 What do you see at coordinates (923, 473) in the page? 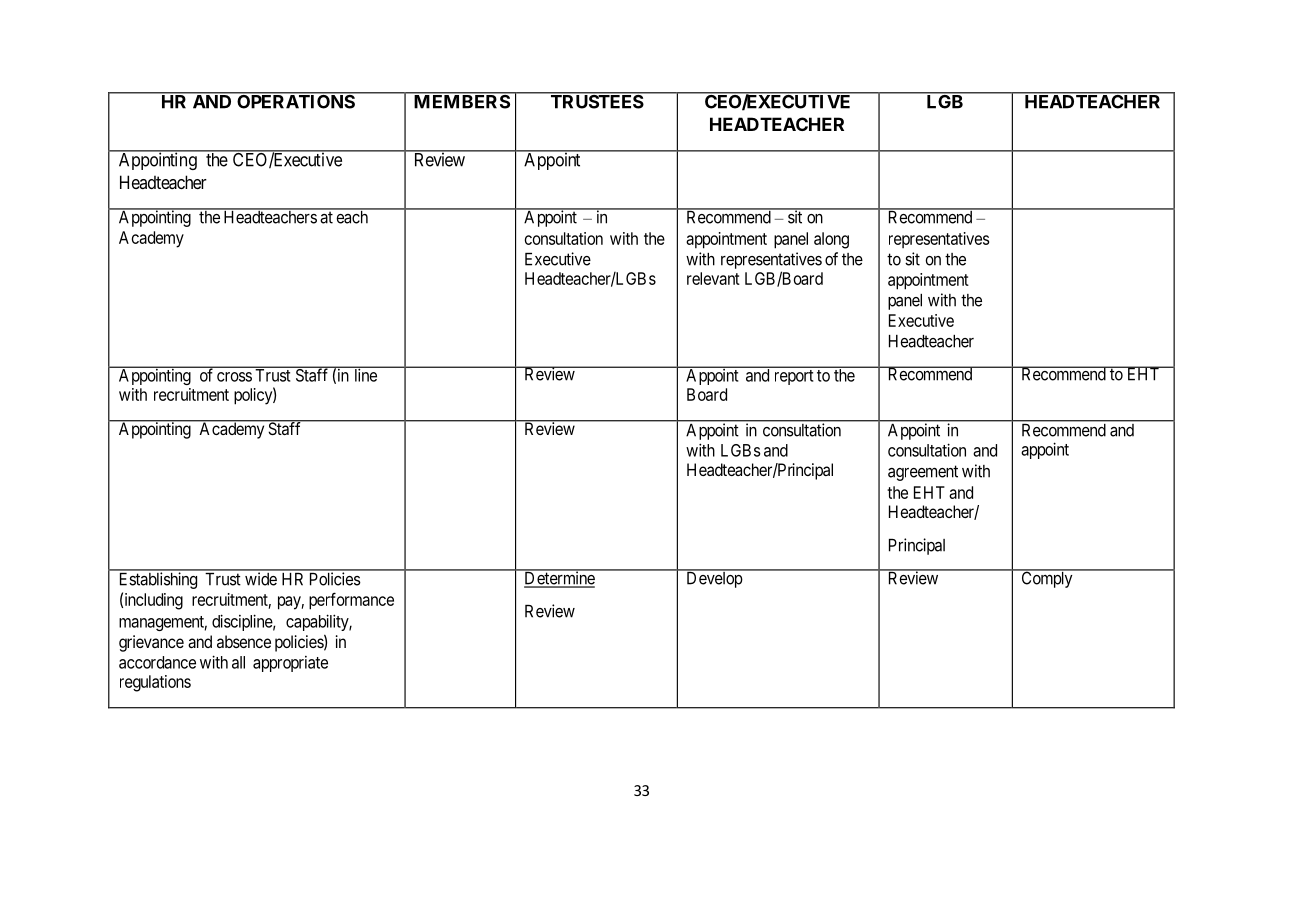
I see `agreement` at bounding box center [923, 473].
